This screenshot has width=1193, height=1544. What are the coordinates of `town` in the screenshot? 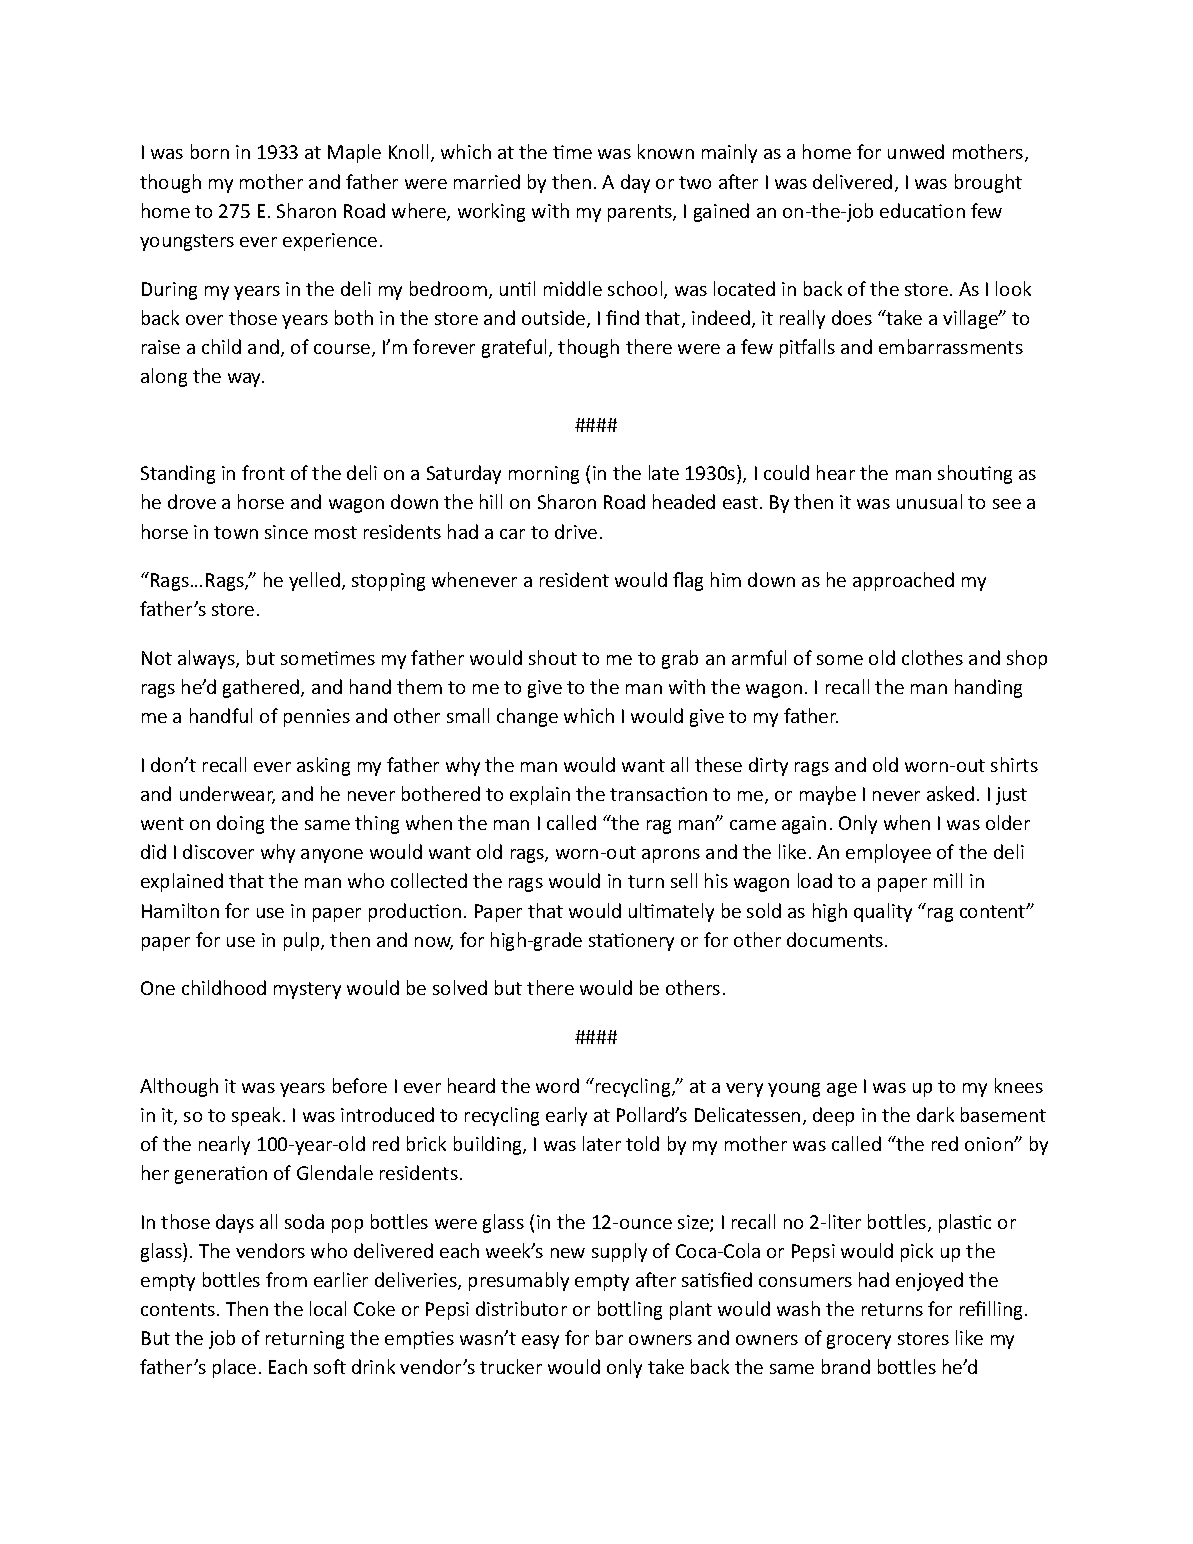 It's located at (236, 532).
